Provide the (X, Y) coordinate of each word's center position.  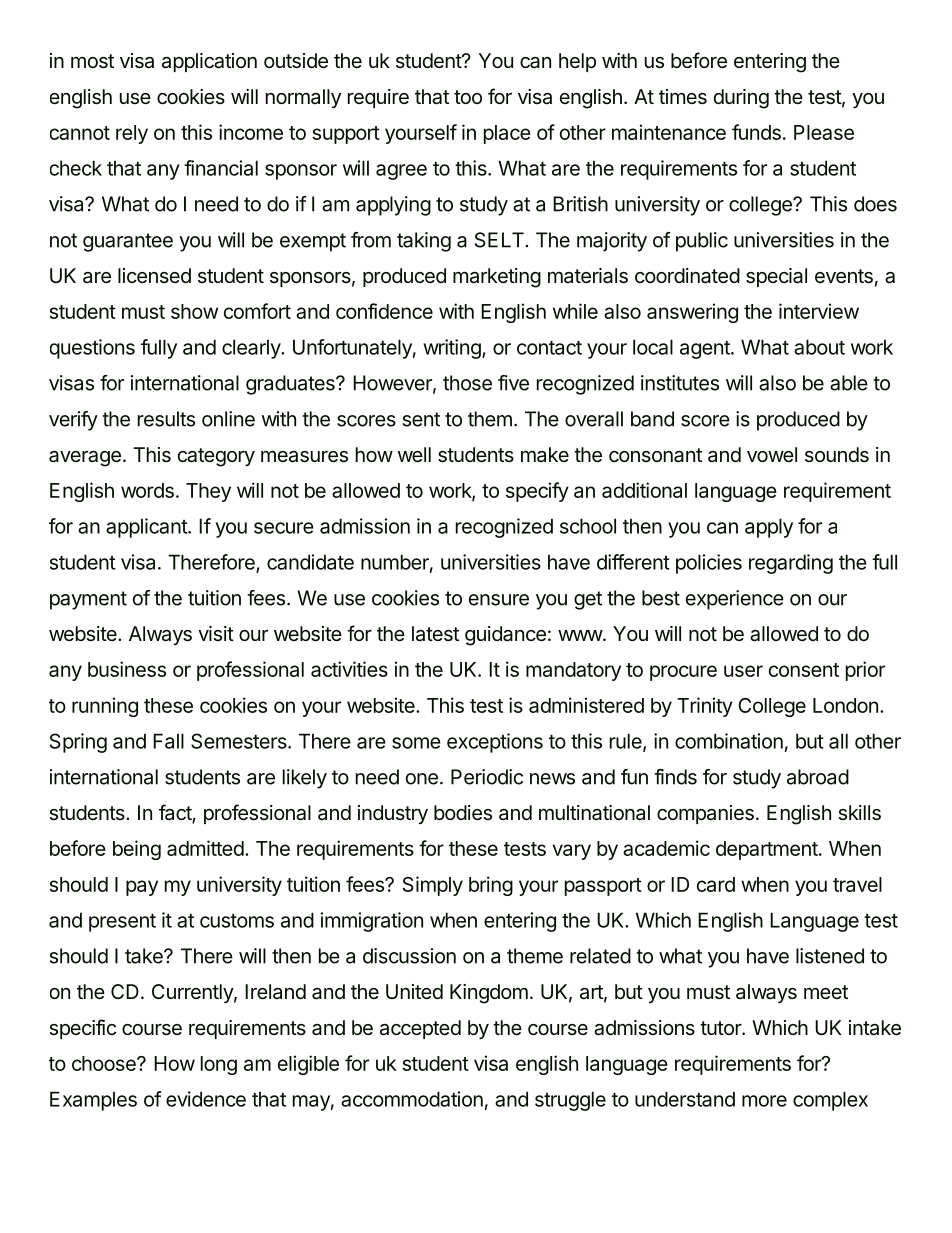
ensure (499, 600)
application (209, 62)
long (219, 1065)
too (468, 97)
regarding (791, 564)
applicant (147, 528)
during (741, 99)
